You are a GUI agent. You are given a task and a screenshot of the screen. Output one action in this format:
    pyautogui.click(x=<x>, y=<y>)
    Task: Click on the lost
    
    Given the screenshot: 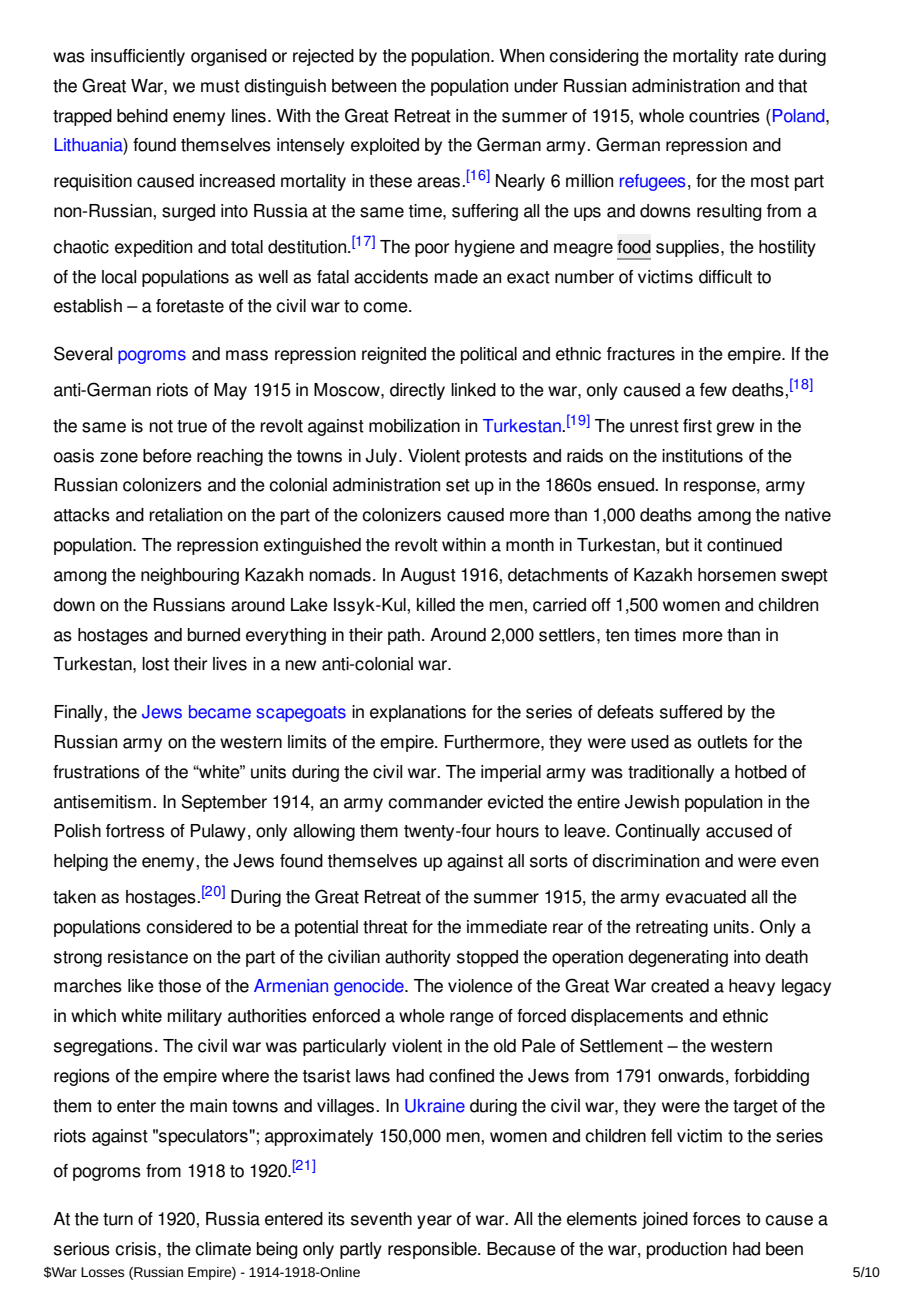 What is the action you would take?
    pyautogui.click(x=155, y=664)
